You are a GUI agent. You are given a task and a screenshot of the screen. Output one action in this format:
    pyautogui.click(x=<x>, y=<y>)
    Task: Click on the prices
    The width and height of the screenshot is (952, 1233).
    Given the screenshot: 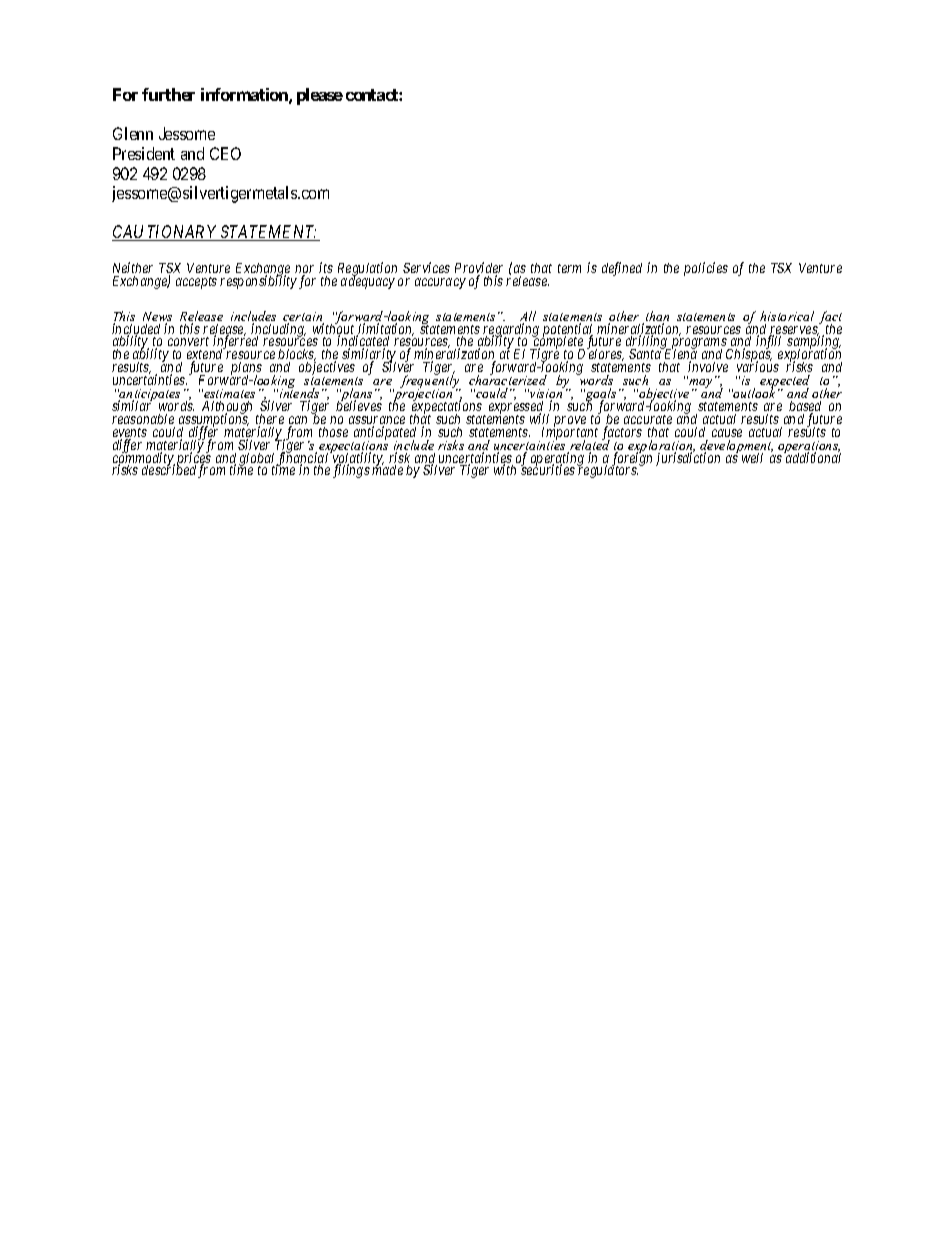 What is the action you would take?
    pyautogui.click(x=194, y=459)
